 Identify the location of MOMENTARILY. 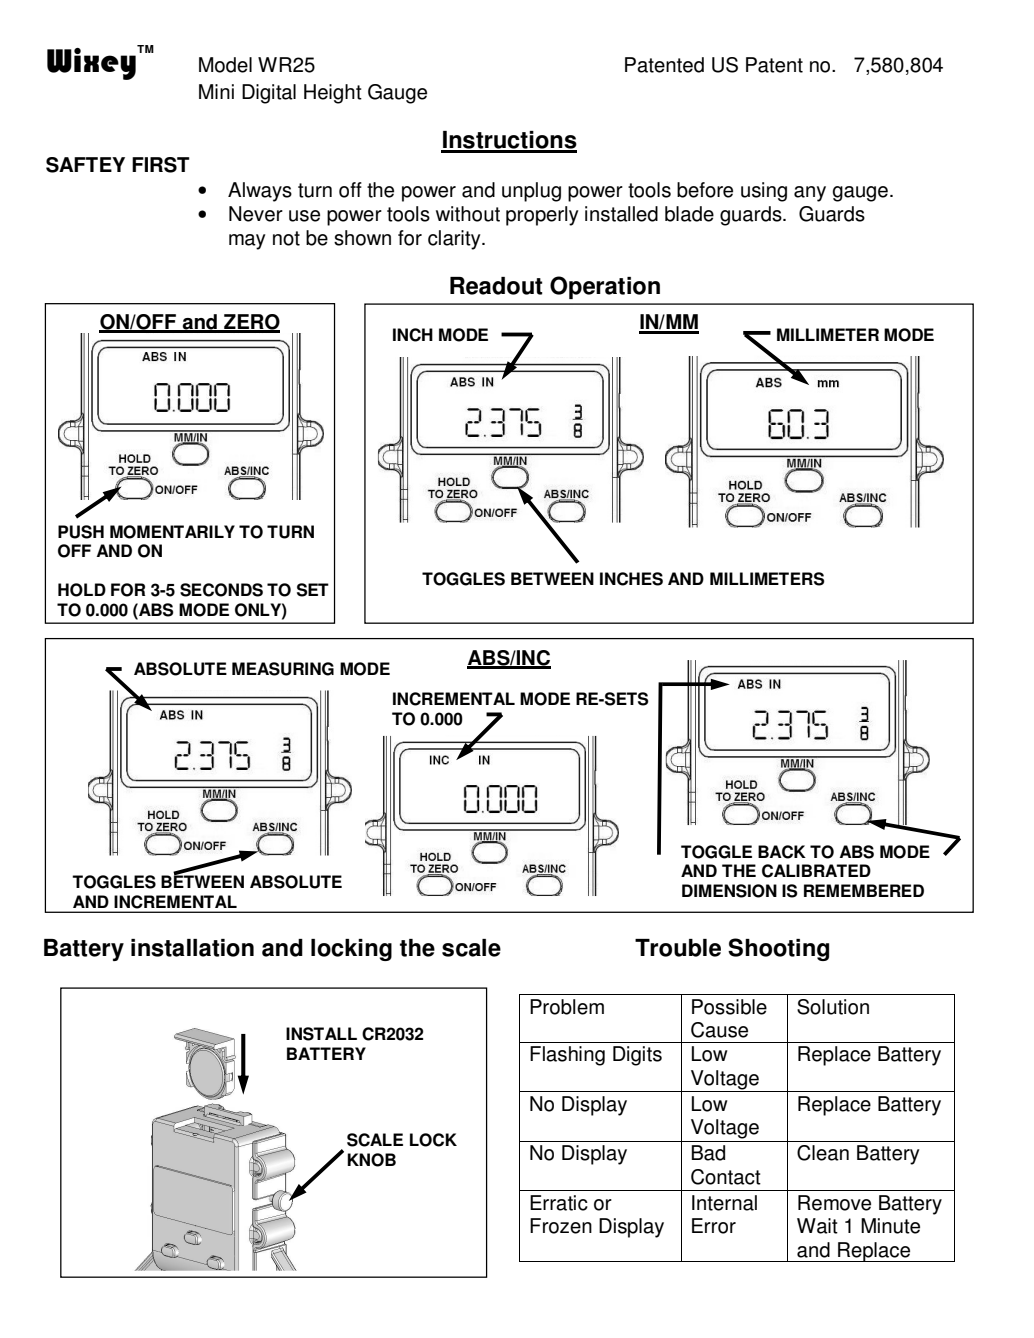
(172, 532).
